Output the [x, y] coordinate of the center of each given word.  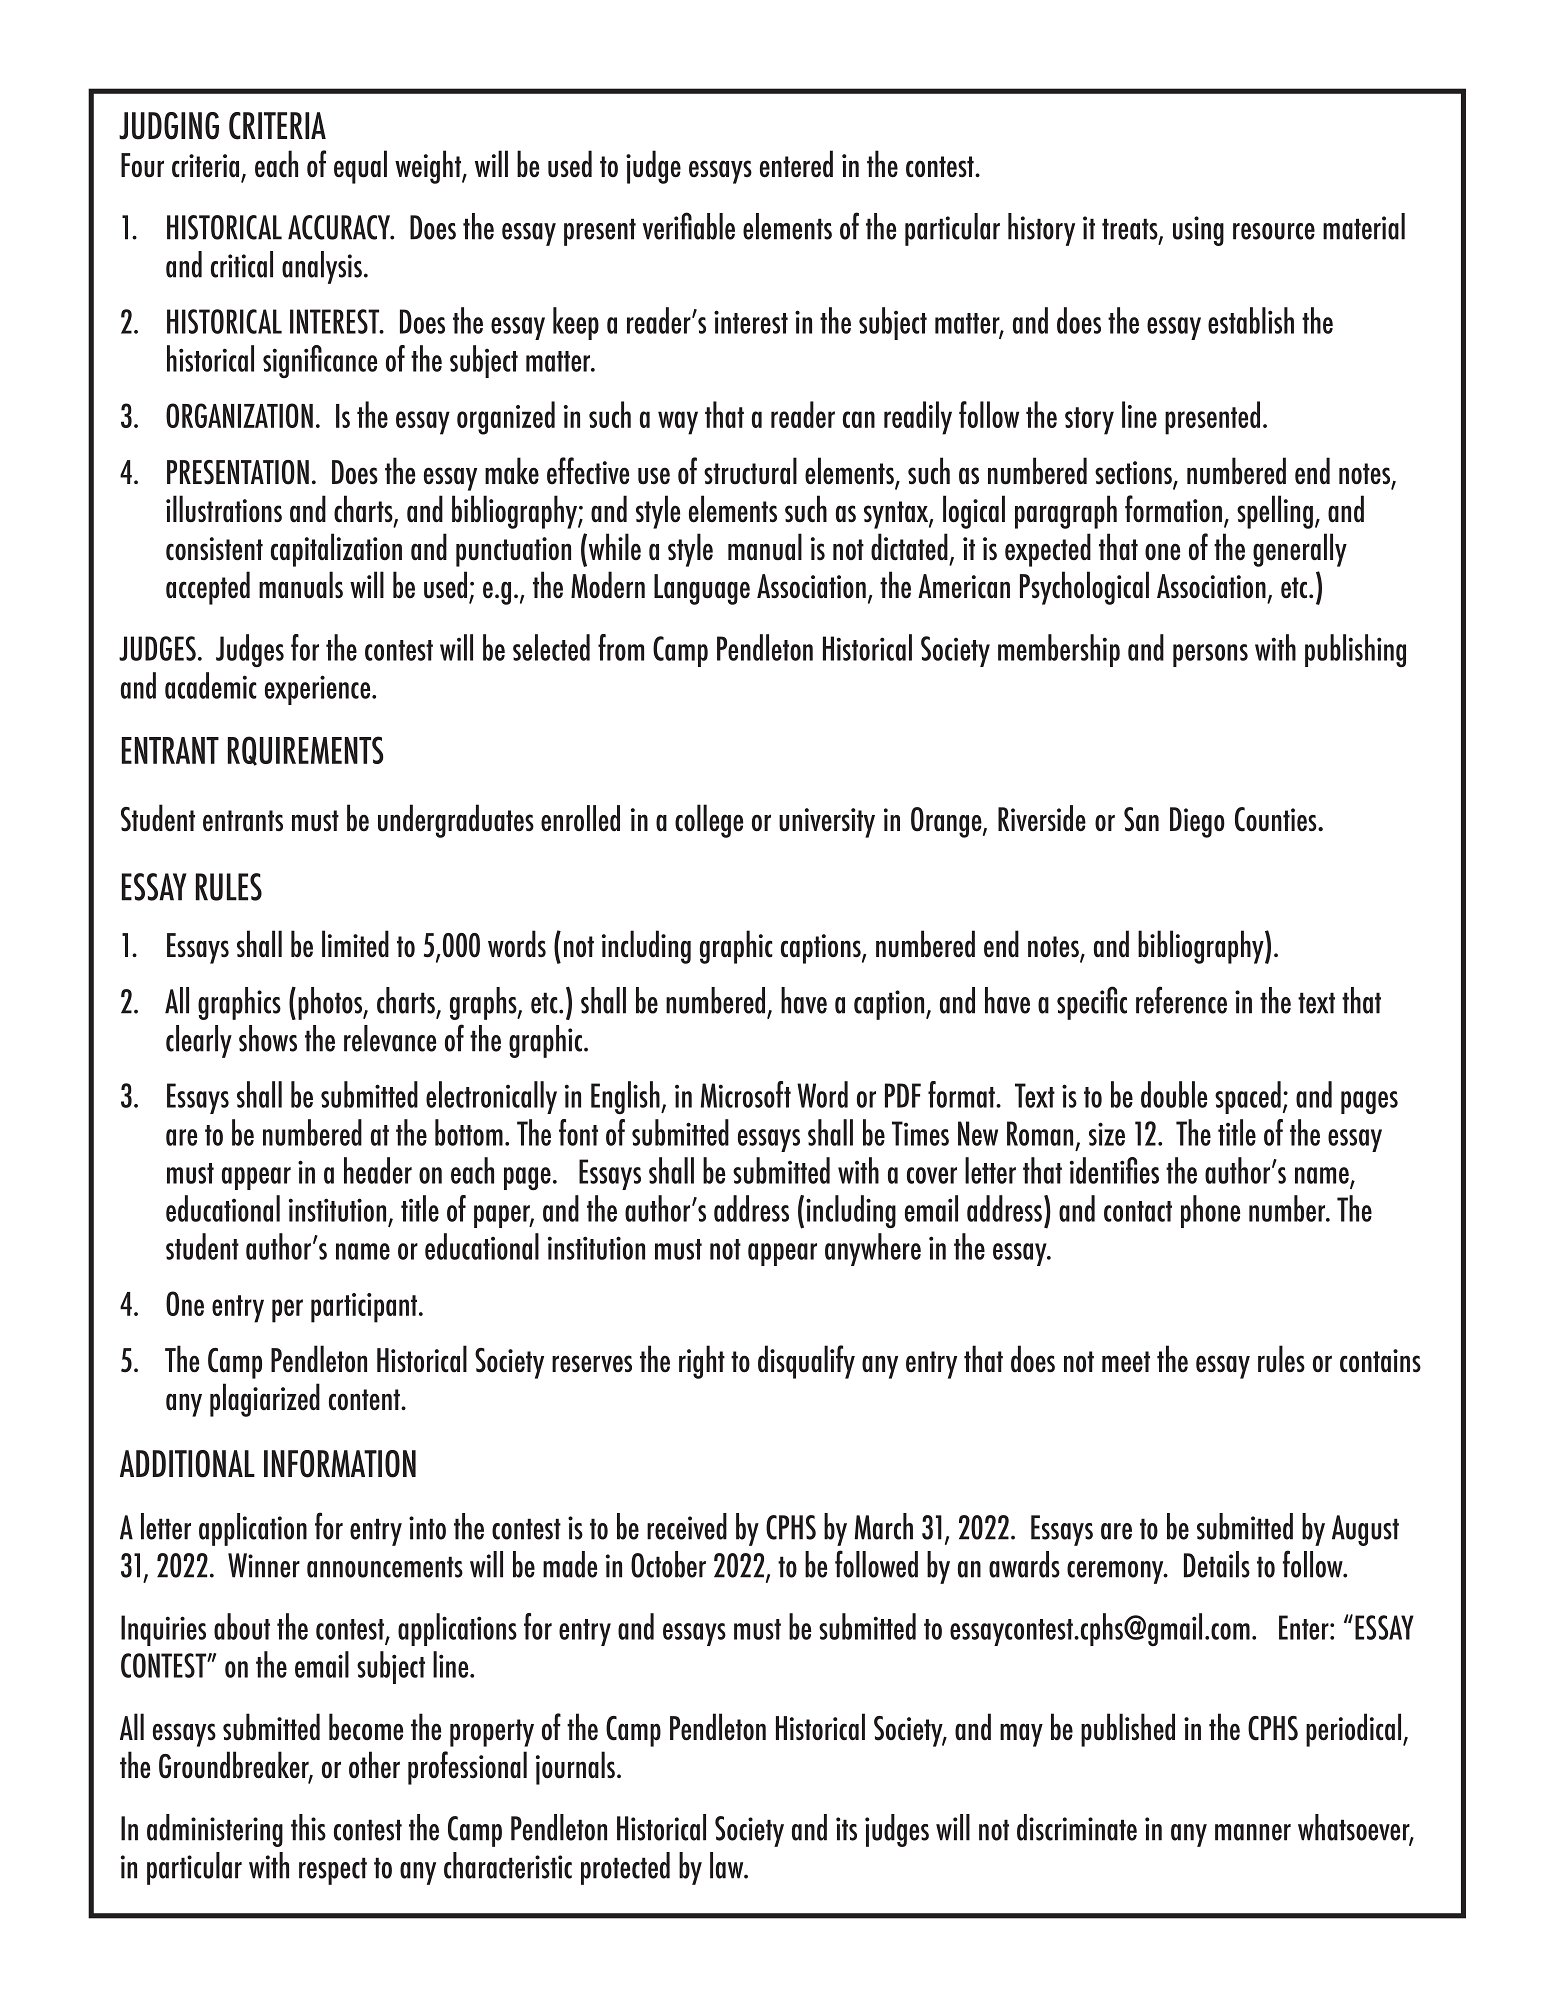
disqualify [806, 1362]
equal [360, 167]
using [1198, 231]
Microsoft [746, 1094]
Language [702, 589]
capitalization [336, 550]
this [308, 1827]
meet [1126, 1362]
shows [268, 1038]
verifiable [689, 226]
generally [1300, 550]
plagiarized [265, 1400]
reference [1181, 1000]
